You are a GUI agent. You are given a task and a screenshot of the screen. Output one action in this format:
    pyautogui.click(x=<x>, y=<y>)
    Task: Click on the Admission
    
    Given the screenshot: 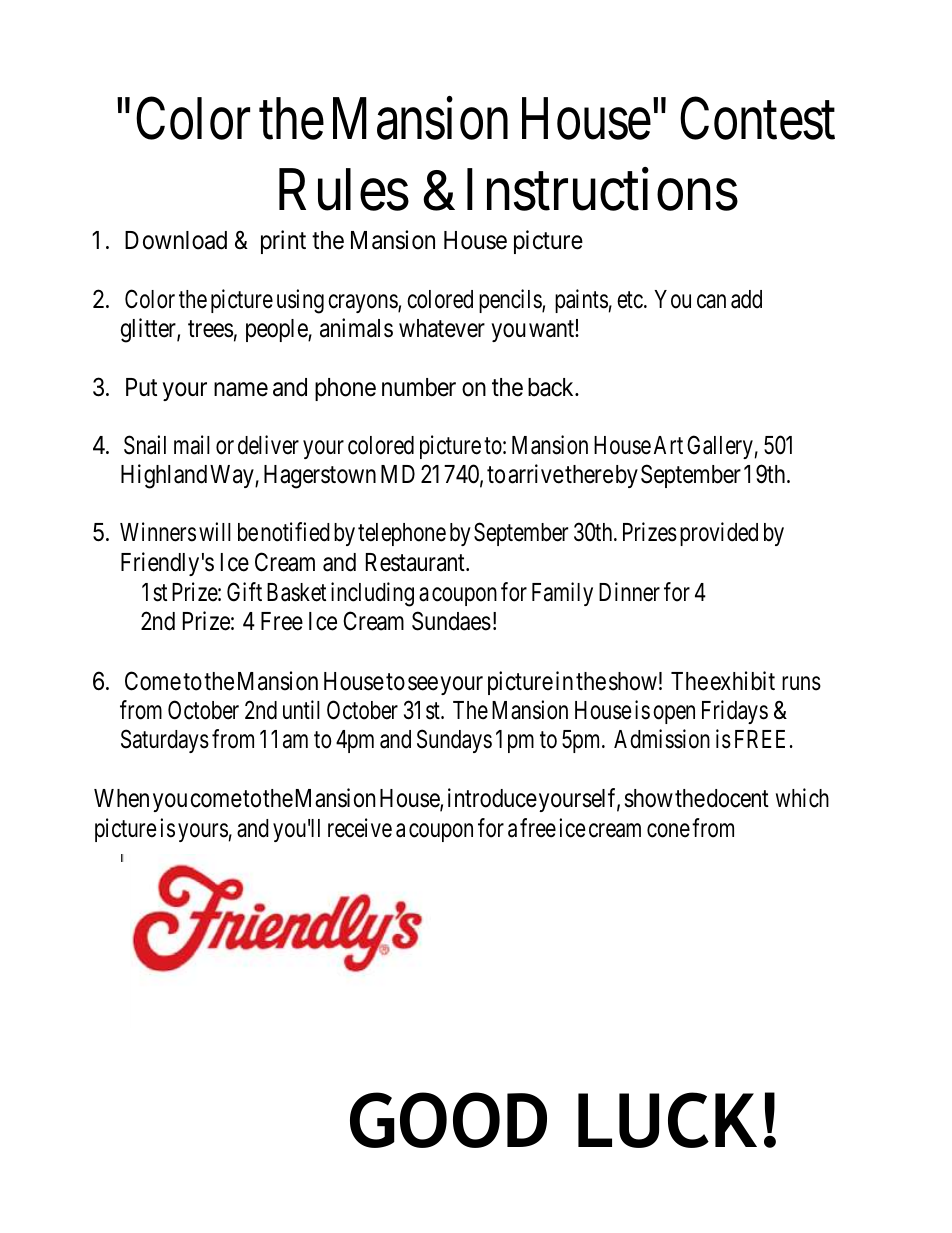 What is the action you would take?
    pyautogui.click(x=662, y=739)
